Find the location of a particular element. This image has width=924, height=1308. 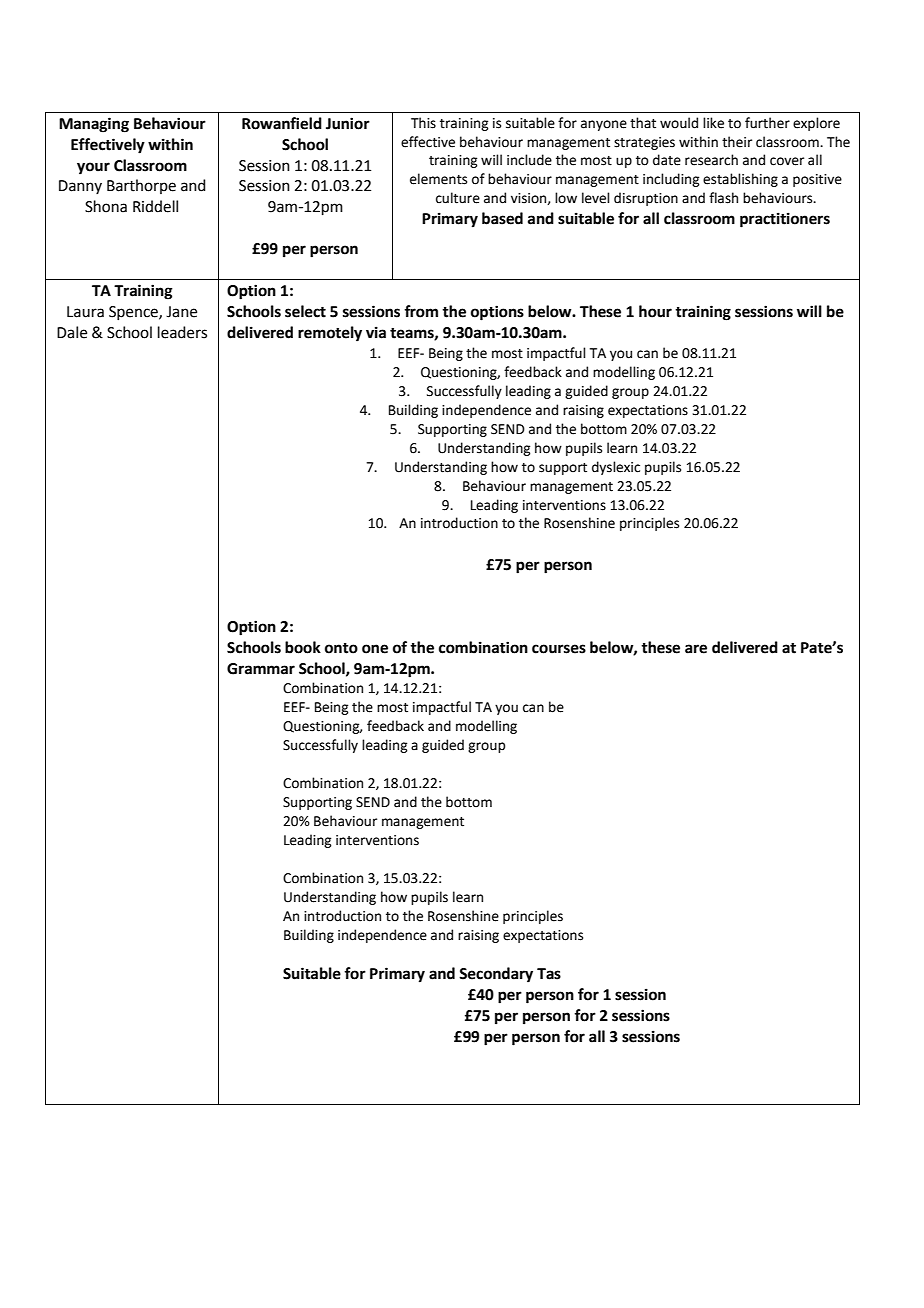

are is located at coordinates (696, 649).
